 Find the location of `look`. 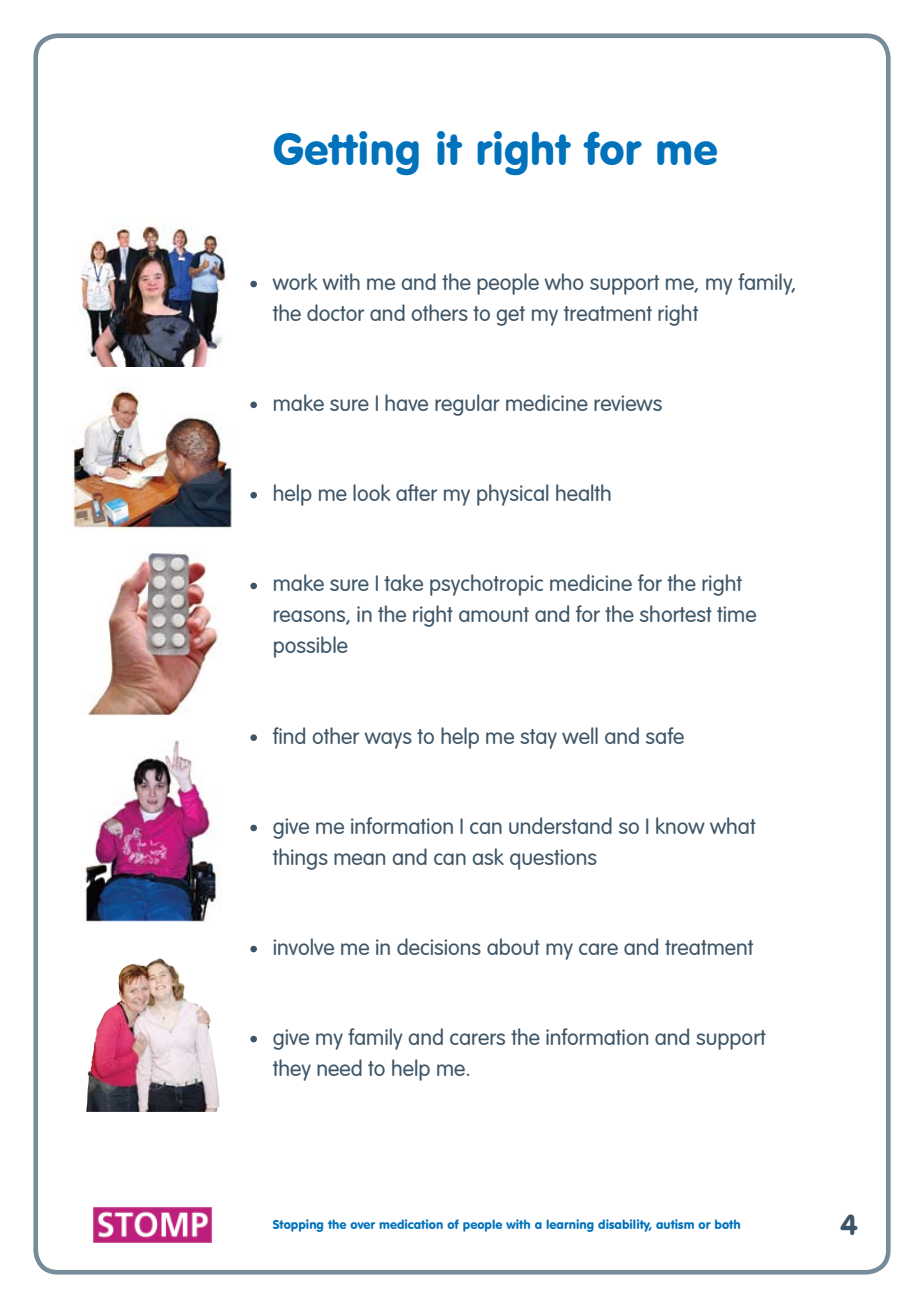

look is located at coordinates (371, 492).
